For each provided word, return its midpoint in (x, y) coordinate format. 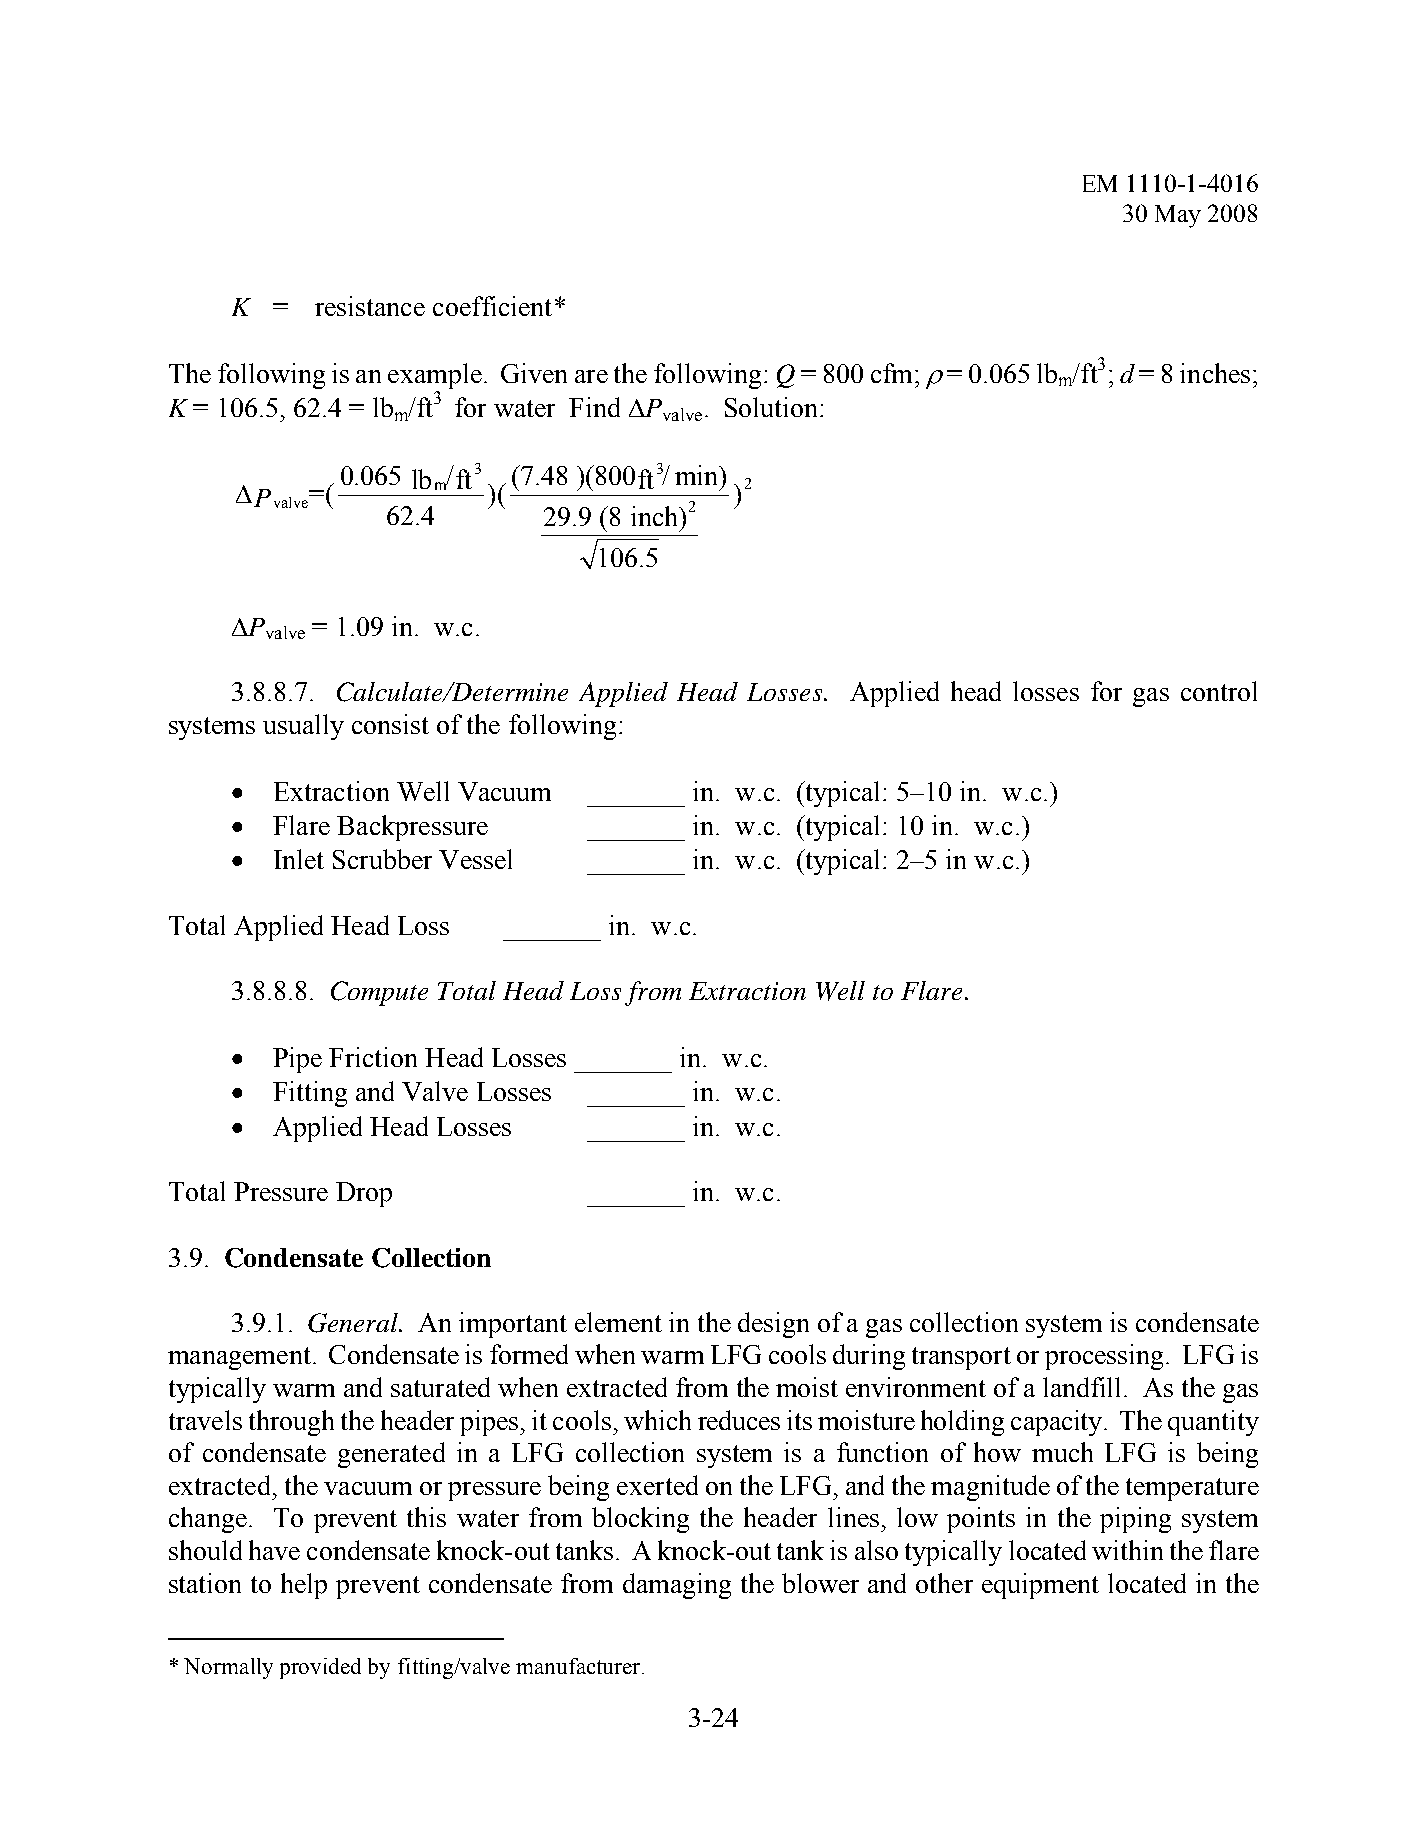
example (435, 376)
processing (1104, 1357)
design (773, 1325)
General (354, 1323)
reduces (739, 1420)
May (1178, 216)
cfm (891, 373)
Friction (373, 1057)
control (1219, 691)
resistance (370, 306)
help (304, 1586)
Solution (773, 407)
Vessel (475, 859)
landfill (1084, 1387)
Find (594, 407)
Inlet (299, 859)
